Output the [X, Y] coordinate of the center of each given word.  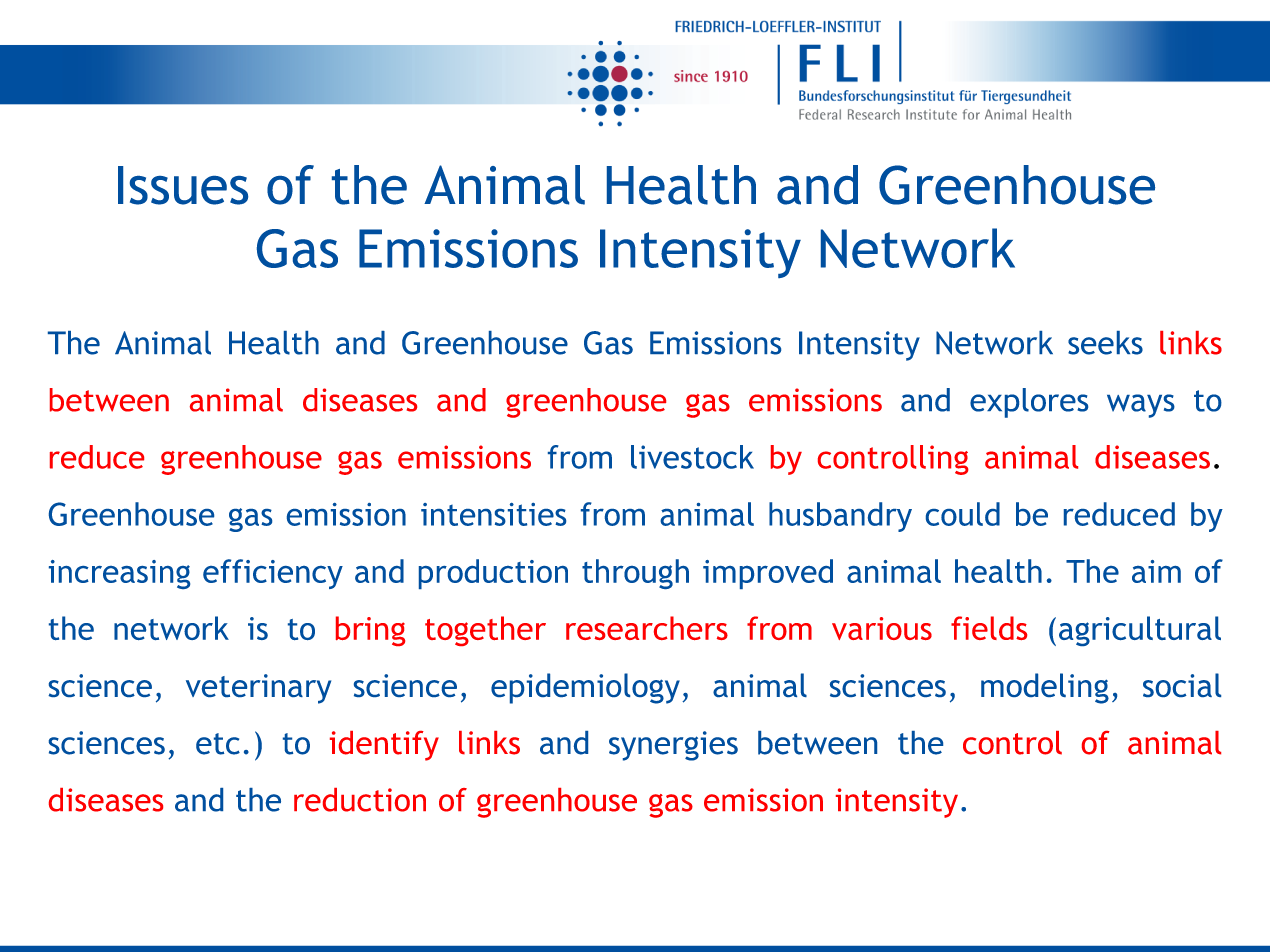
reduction [360, 800]
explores [1029, 403]
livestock [692, 457]
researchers [647, 628]
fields [989, 628]
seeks [1105, 343]
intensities [493, 514]
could [963, 514]
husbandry [840, 517]
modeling [1045, 688]
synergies [673, 746]
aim [1156, 571]
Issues [183, 185]
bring [370, 631]
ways [1141, 406]
